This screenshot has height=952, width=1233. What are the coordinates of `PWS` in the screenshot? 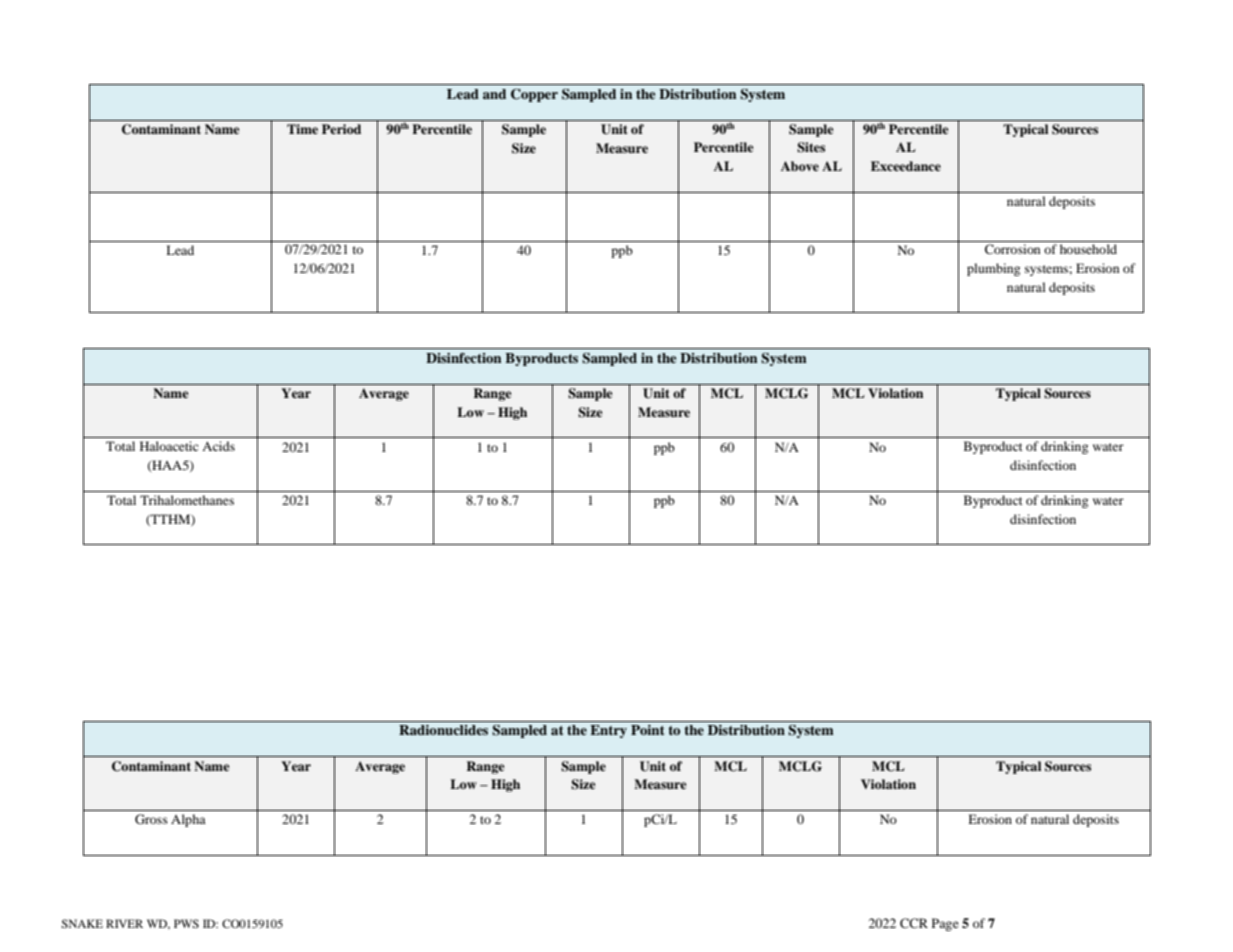 It's located at (186, 923).
